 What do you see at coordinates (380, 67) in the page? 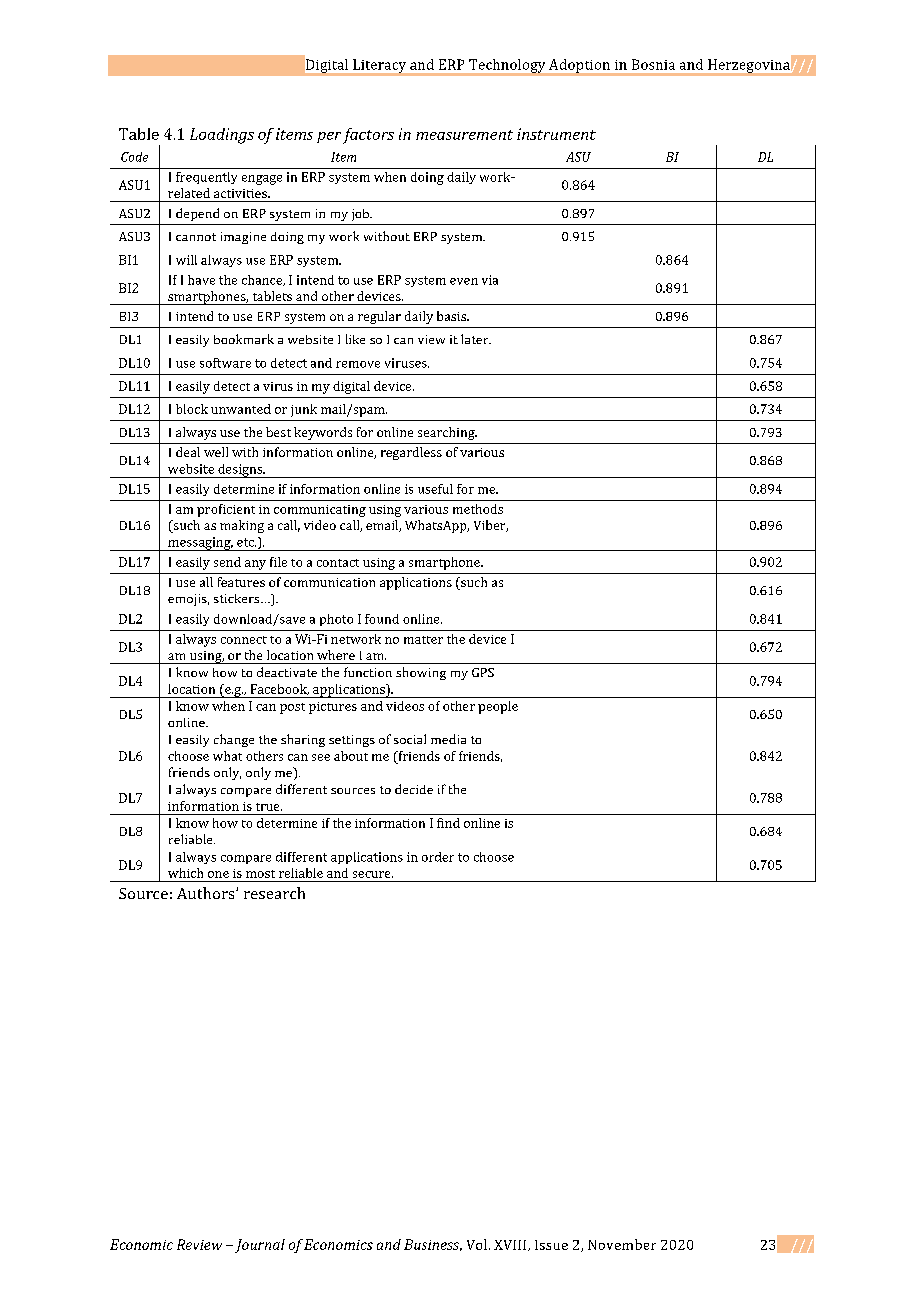
I see `Literacy` at bounding box center [380, 67].
